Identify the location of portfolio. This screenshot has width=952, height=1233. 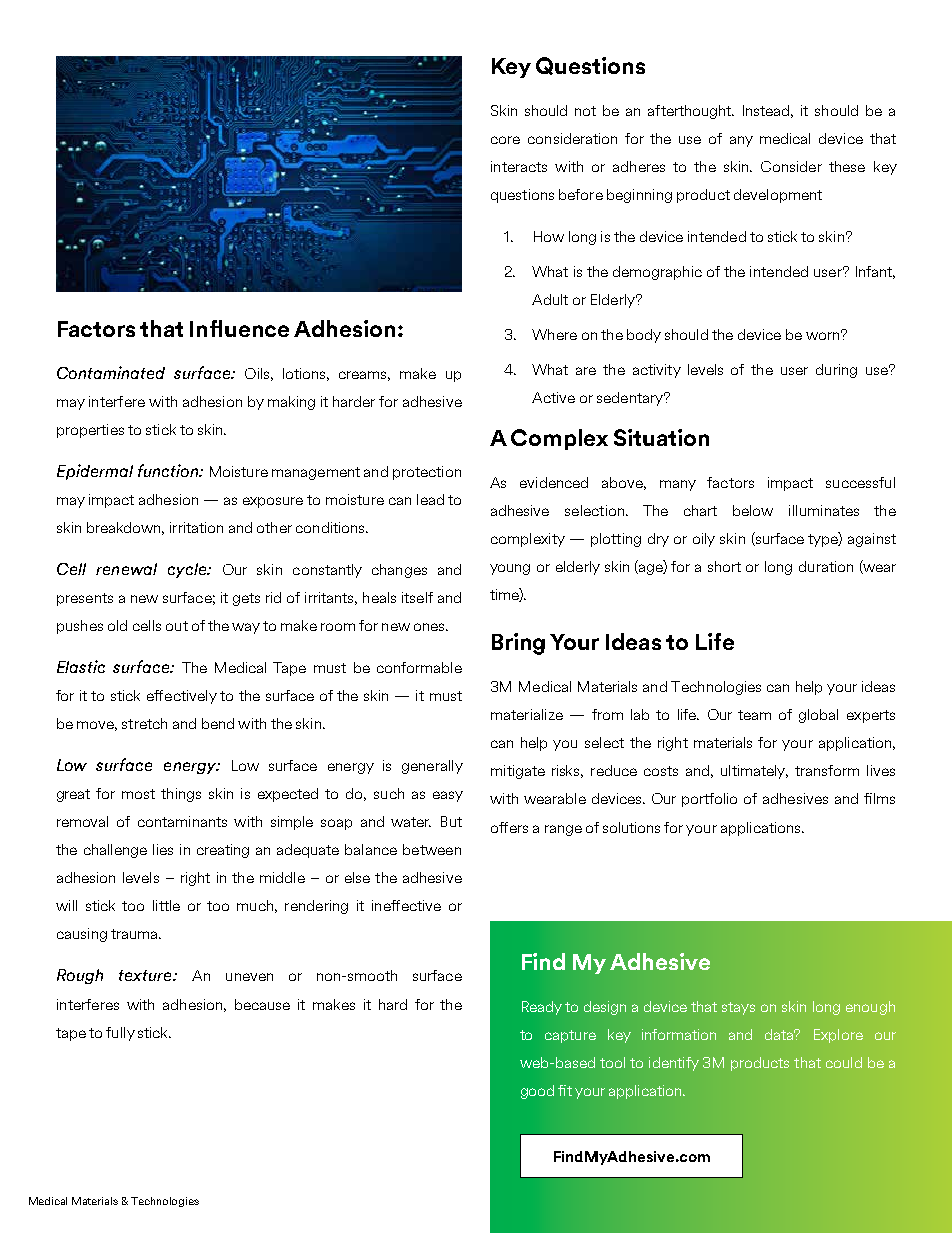
(709, 800).
